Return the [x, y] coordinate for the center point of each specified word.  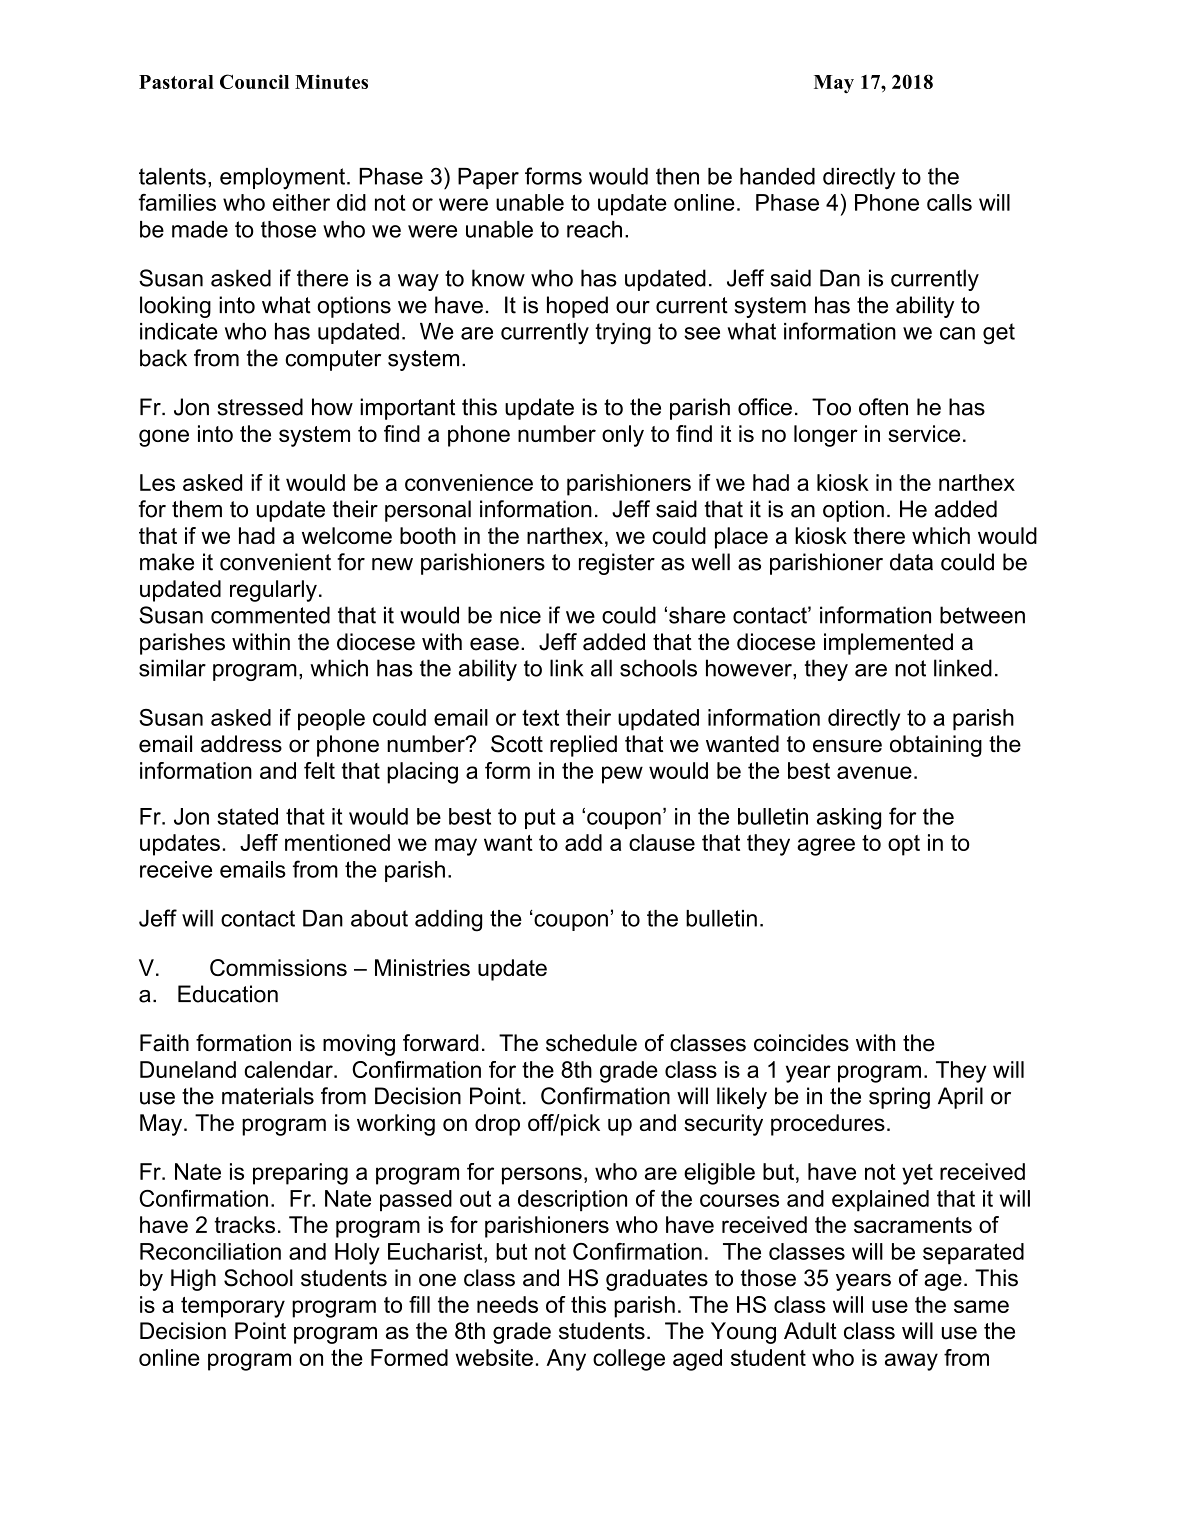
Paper [488, 178]
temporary [233, 1307]
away [911, 1362]
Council [254, 81]
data [911, 562]
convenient [275, 562]
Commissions [278, 967]
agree [826, 847]
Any [566, 1360]
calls [949, 202]
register [617, 564]
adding [448, 921]
